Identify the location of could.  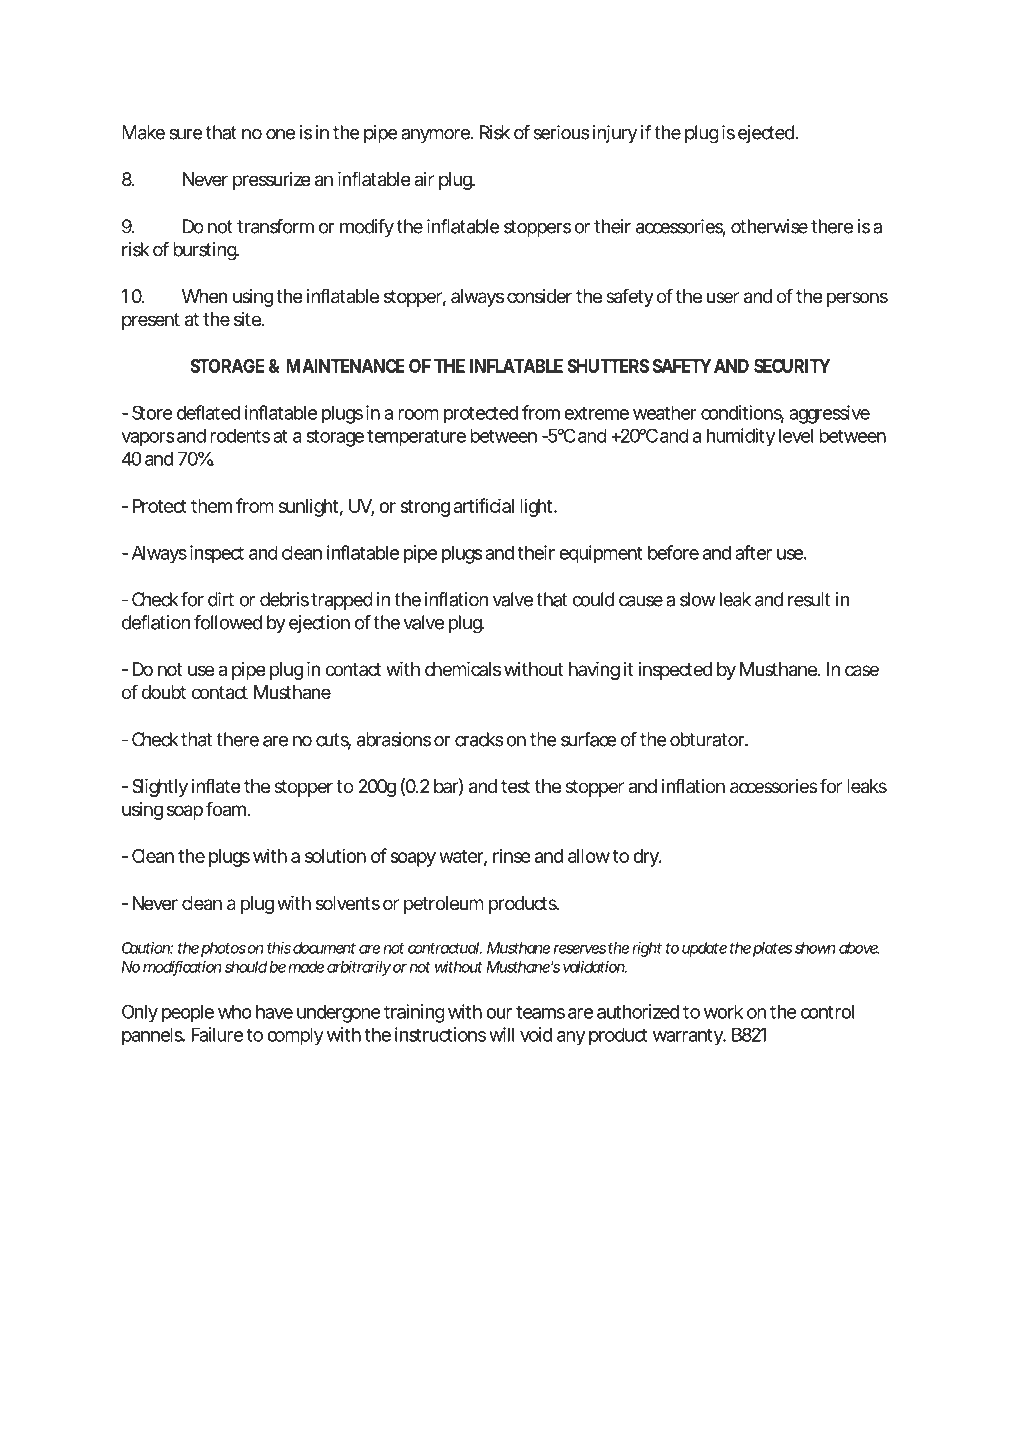
(593, 599).
